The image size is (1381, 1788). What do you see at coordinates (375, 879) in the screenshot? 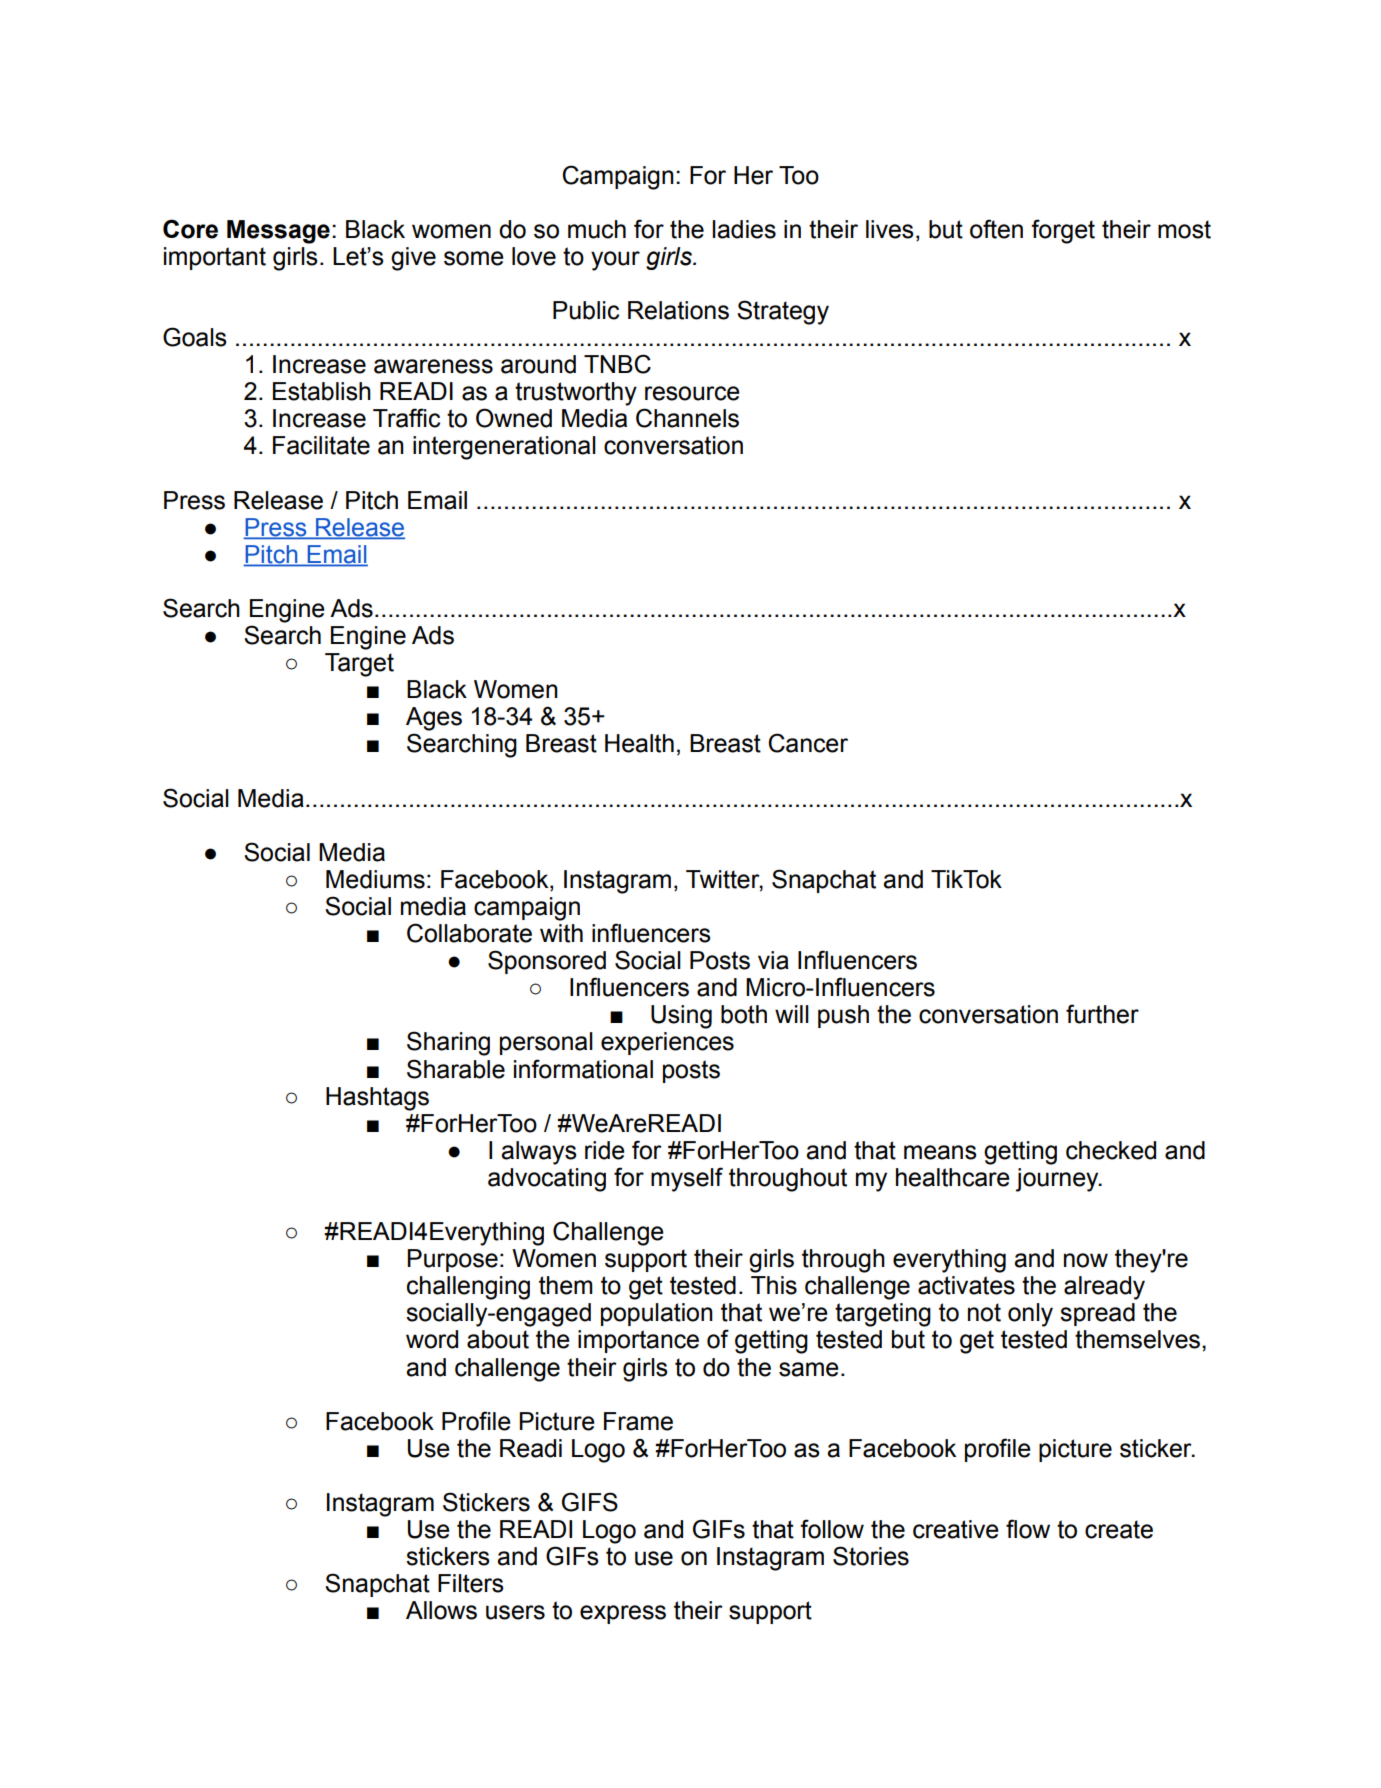
I see `Mediums` at bounding box center [375, 879].
